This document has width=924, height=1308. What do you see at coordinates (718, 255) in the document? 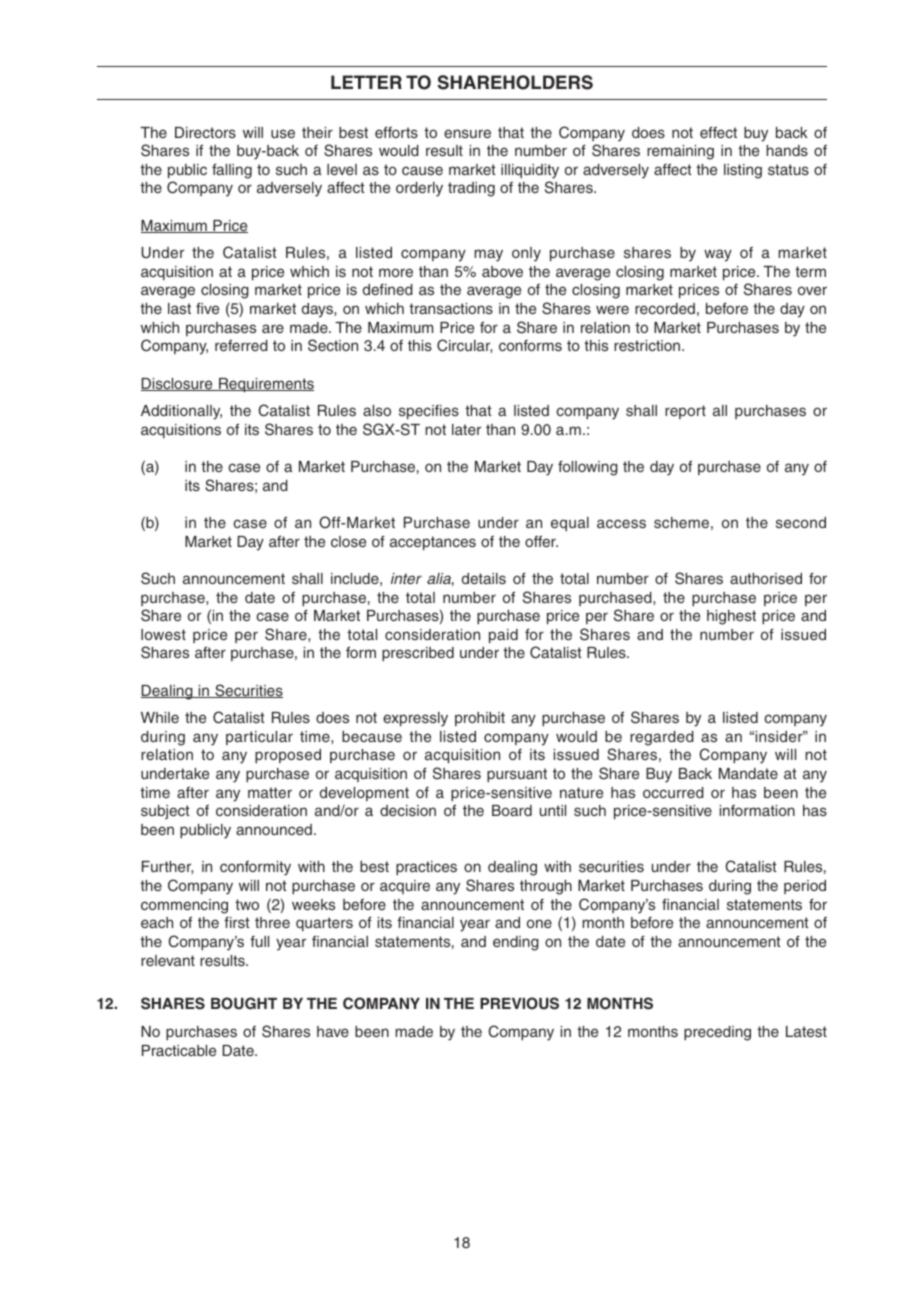
I see `way` at bounding box center [718, 255].
